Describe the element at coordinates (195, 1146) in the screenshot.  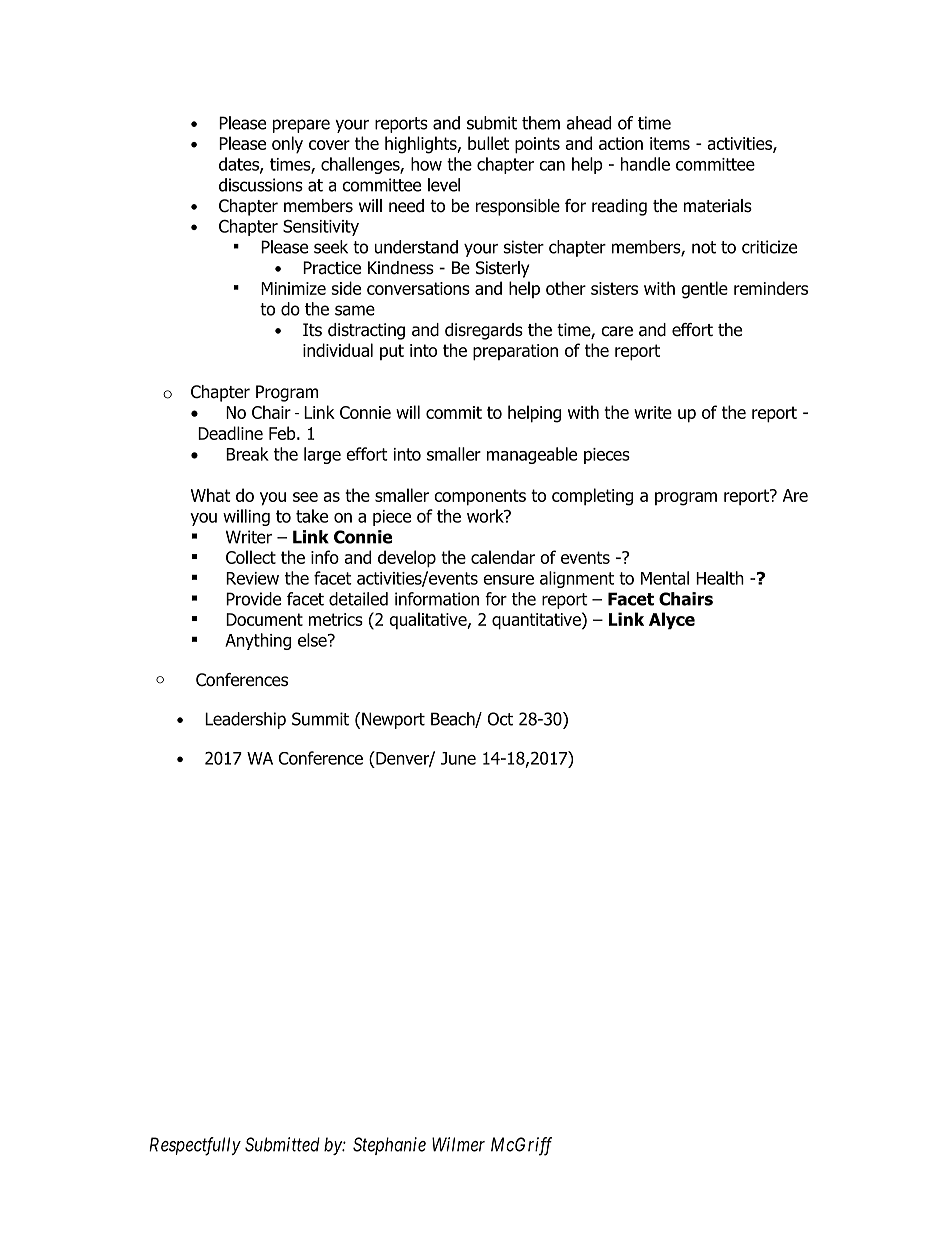
I see `Respectfully` at that location.
